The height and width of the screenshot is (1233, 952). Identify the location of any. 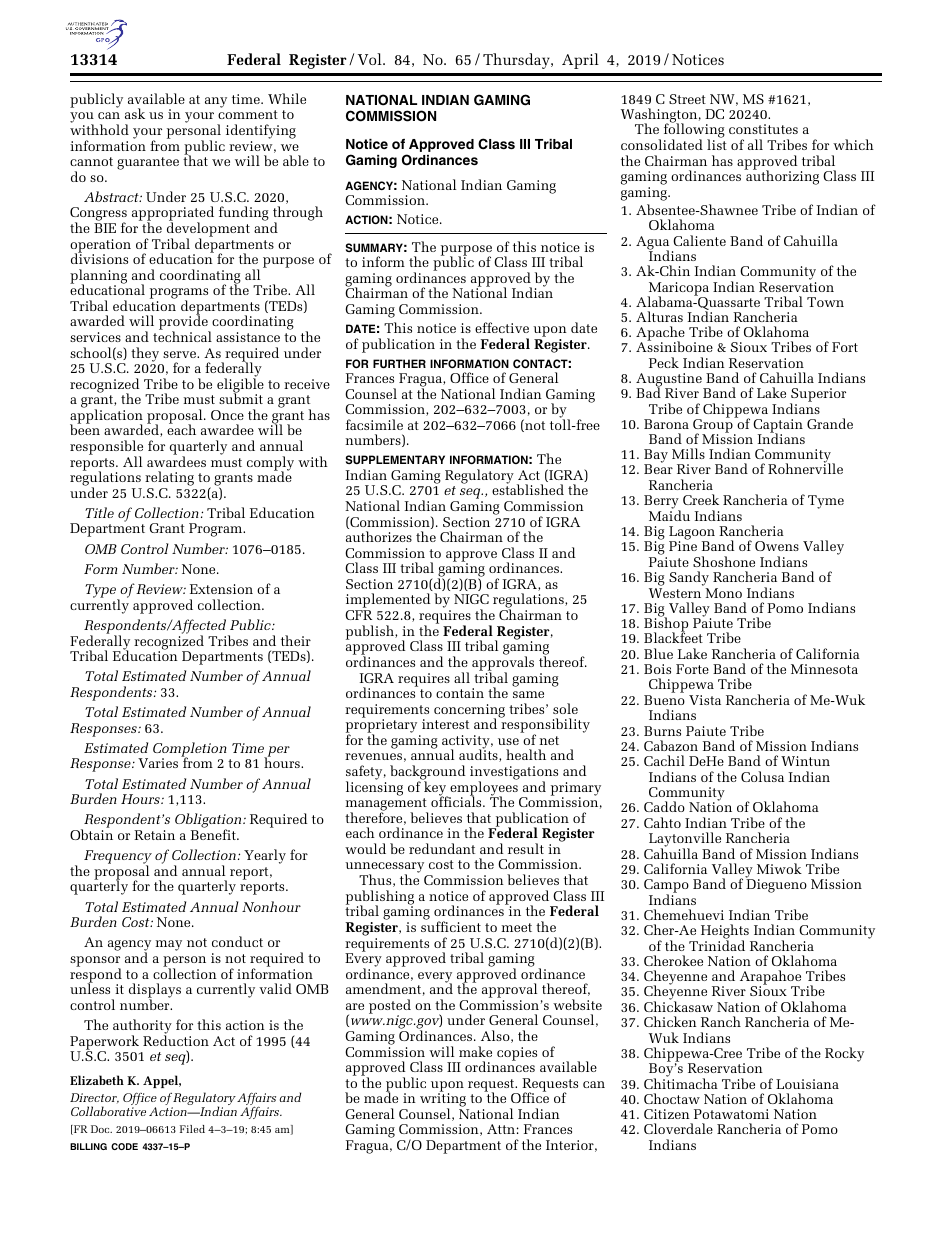
(216, 102).
